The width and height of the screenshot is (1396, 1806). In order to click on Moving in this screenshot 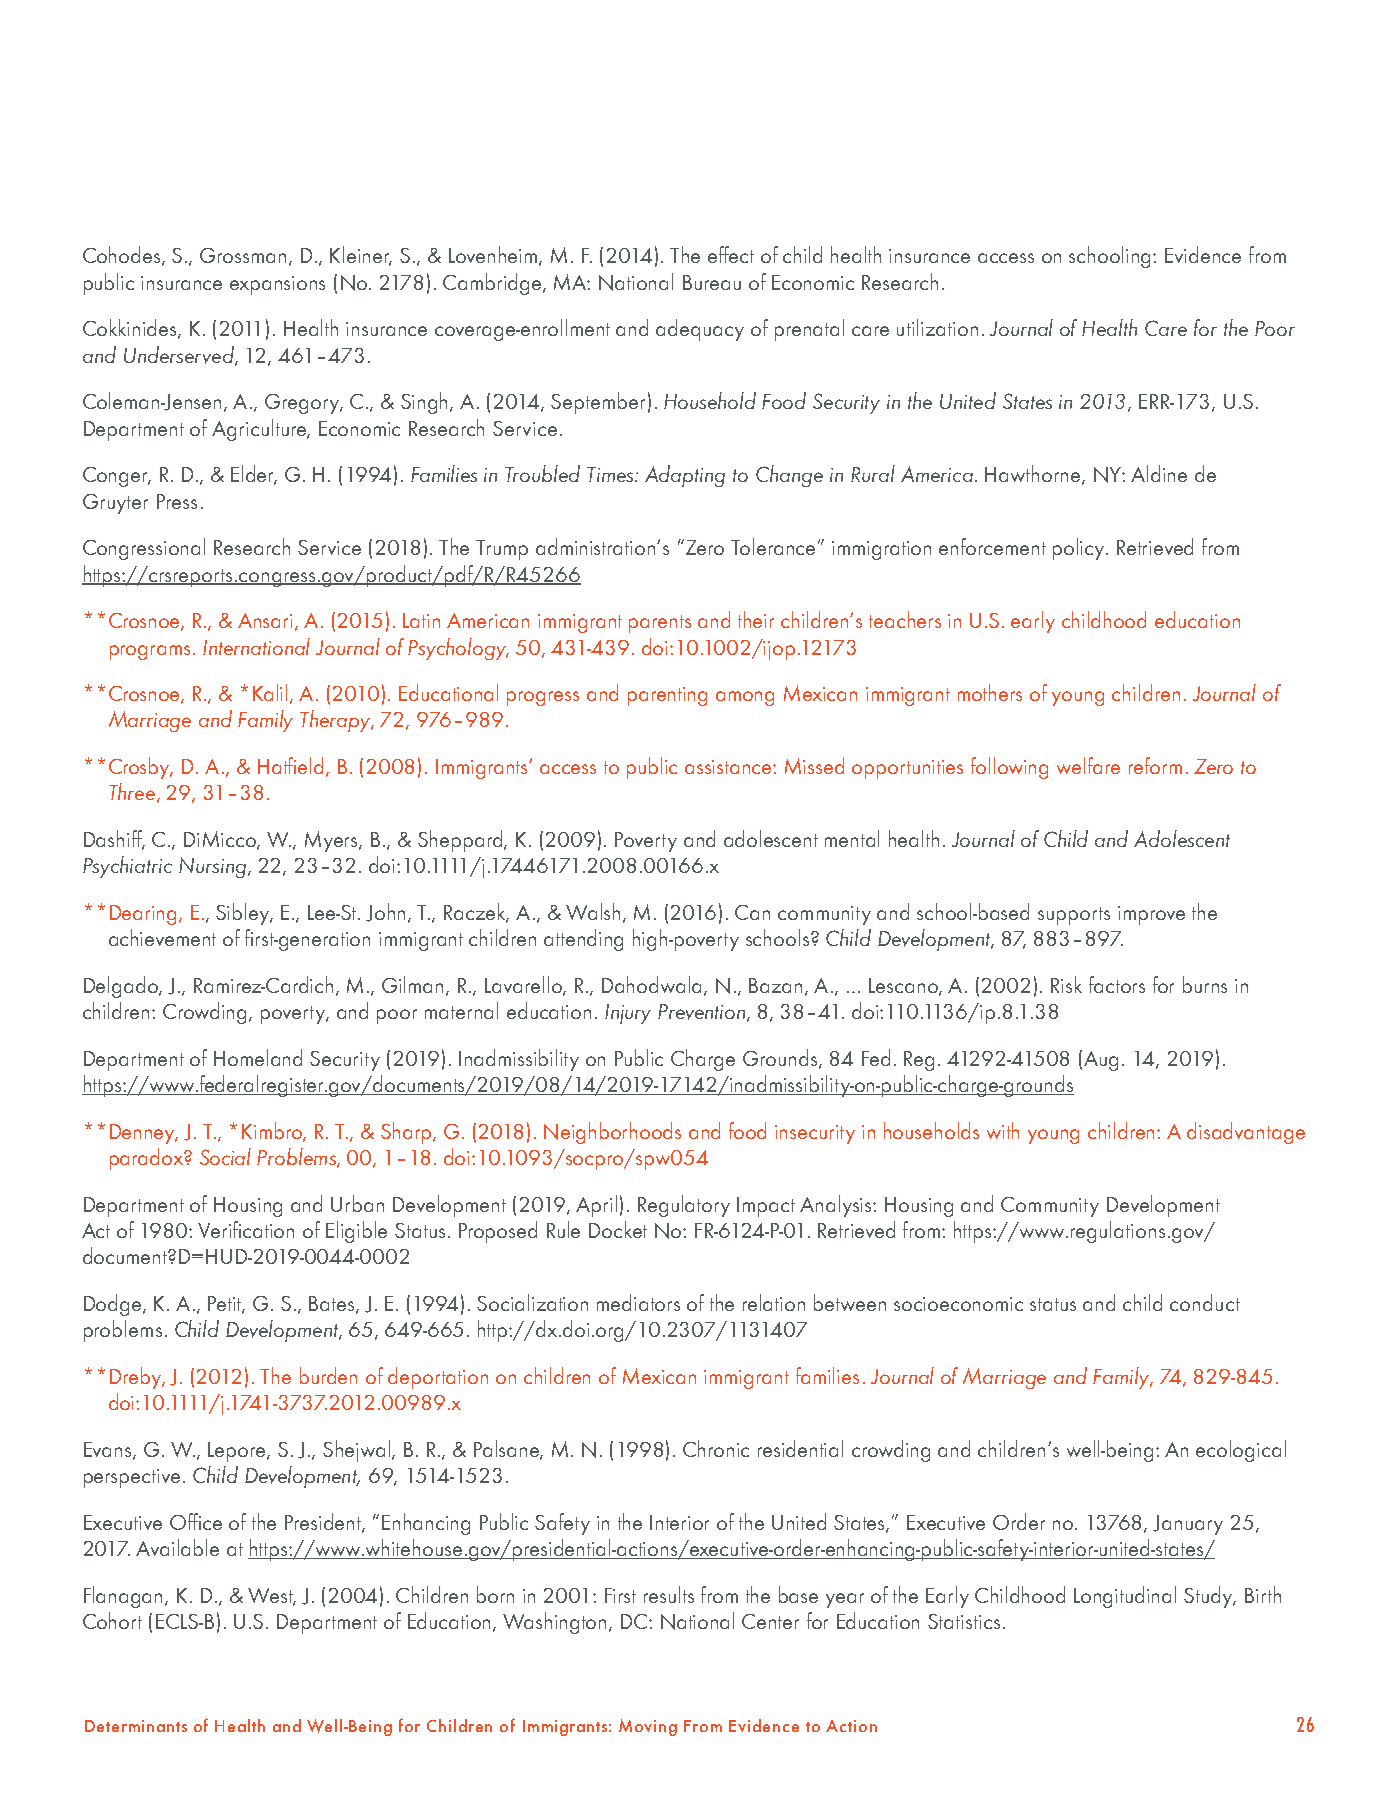, I will do `click(648, 1727)`.
